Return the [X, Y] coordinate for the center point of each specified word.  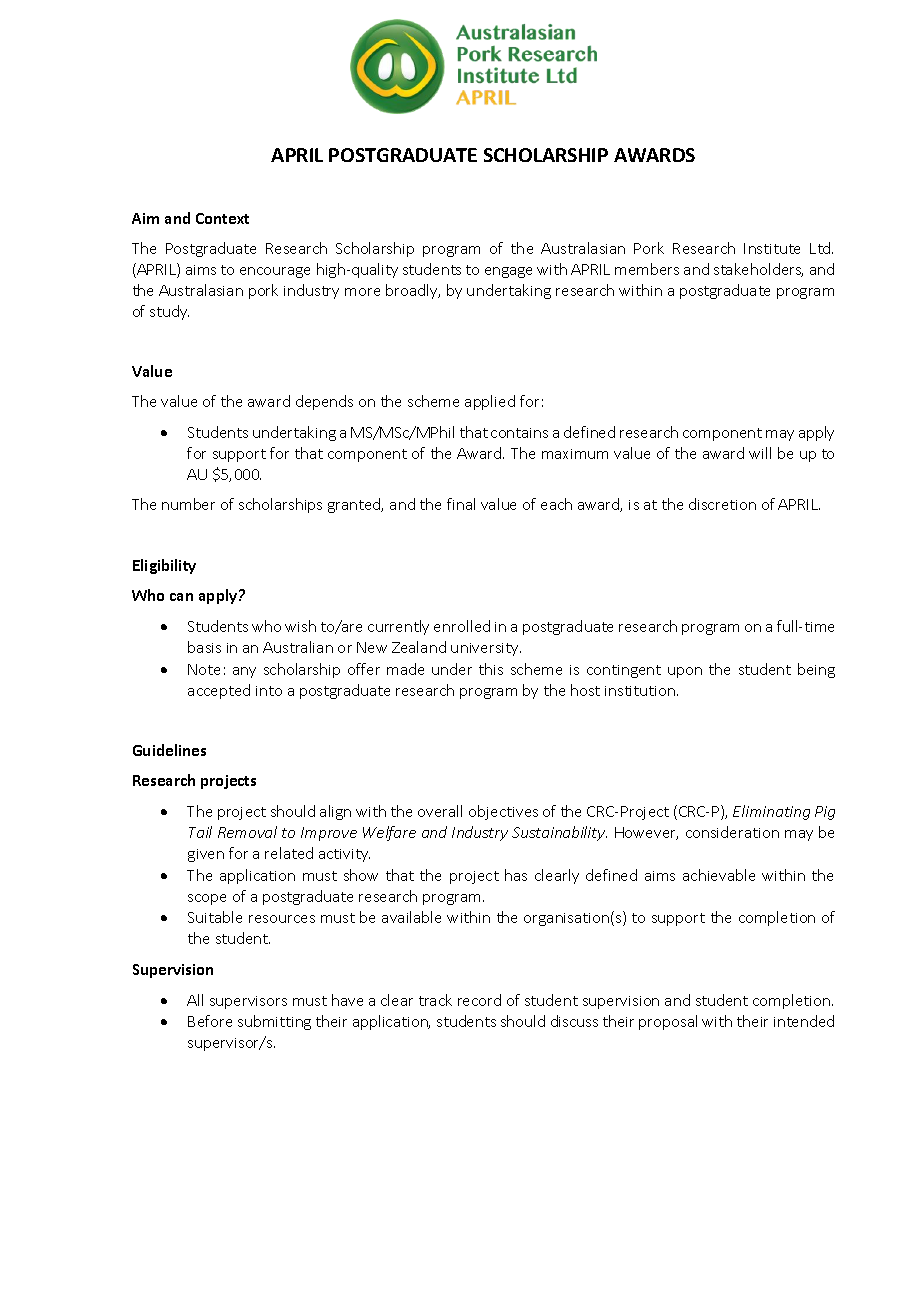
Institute [772, 248]
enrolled [462, 626]
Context [222, 218]
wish [300, 626]
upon [685, 672]
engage [508, 272]
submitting [274, 1022]
